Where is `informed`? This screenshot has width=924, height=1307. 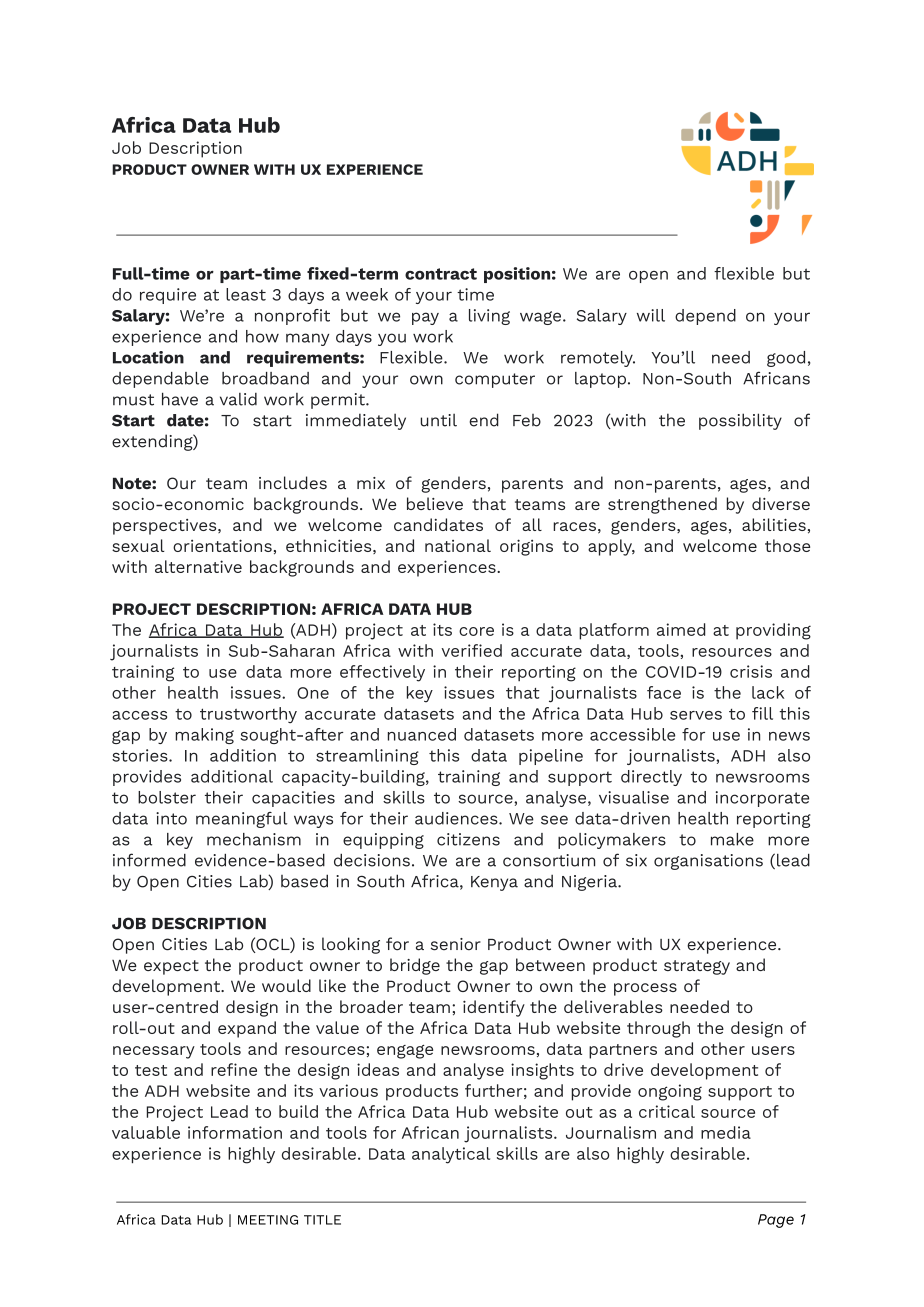
informed is located at coordinates (149, 860).
